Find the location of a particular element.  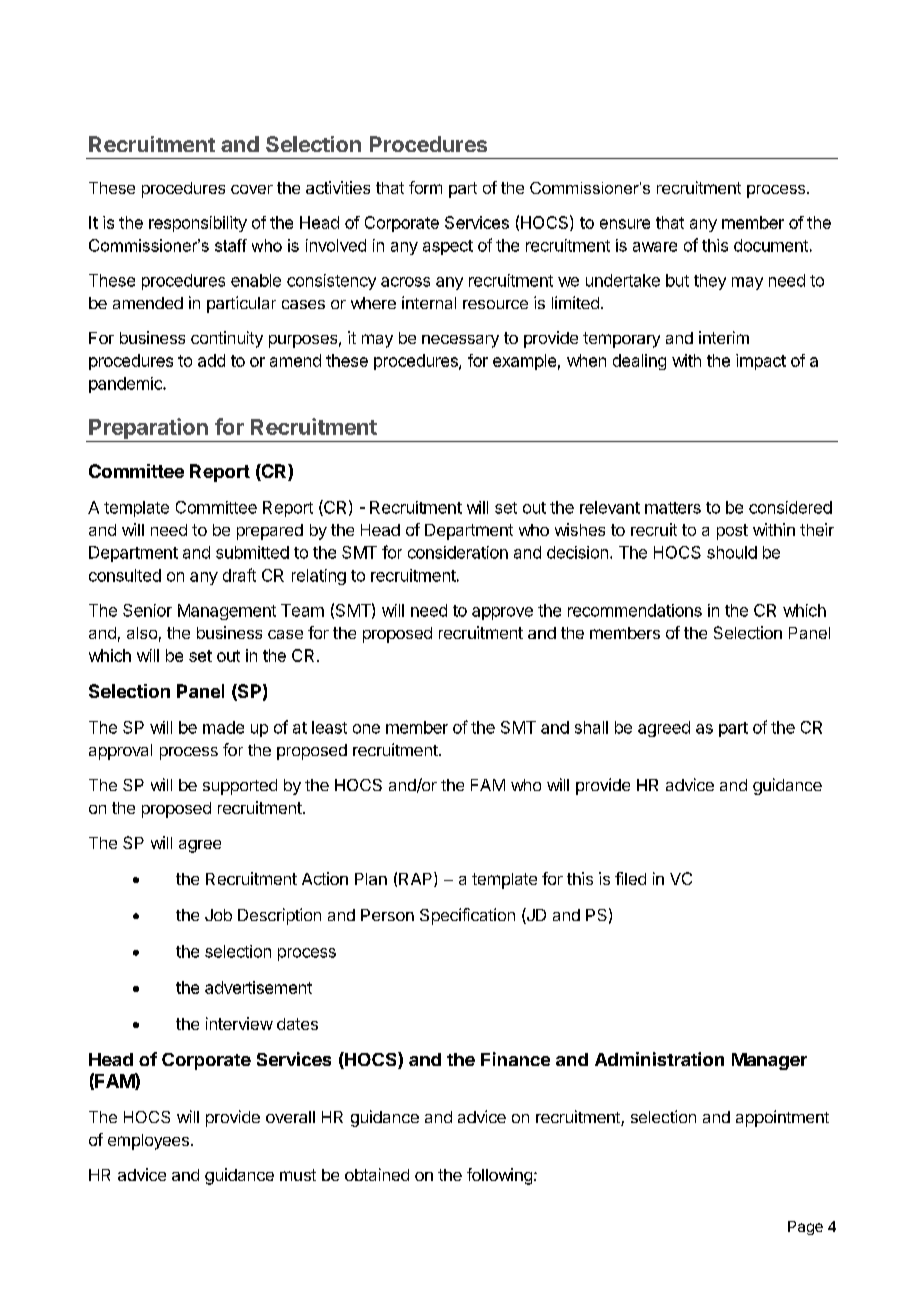

made is located at coordinates (223, 727).
